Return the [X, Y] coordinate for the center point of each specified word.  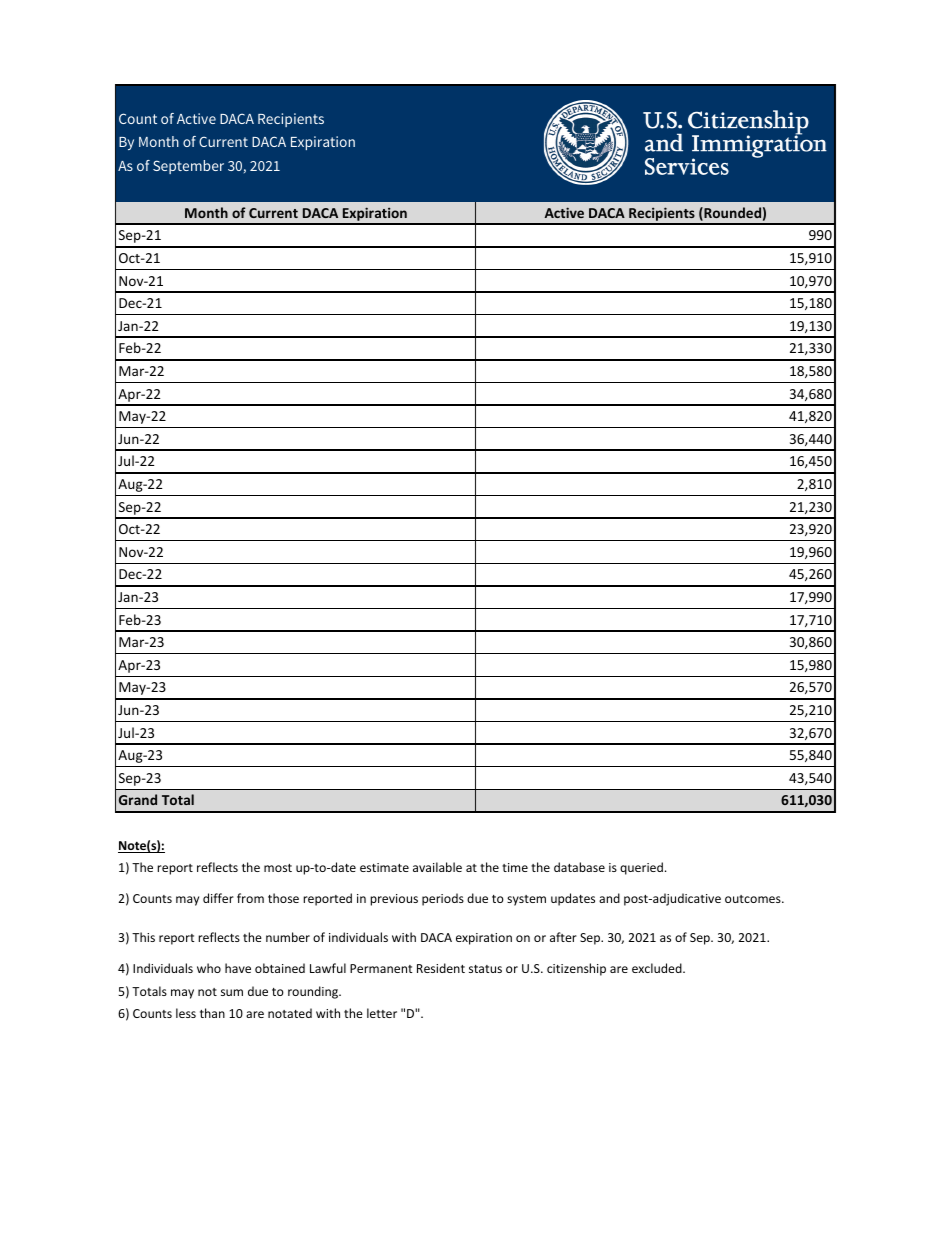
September [188, 167]
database [579, 867]
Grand [138, 799]
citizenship [576, 969]
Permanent [381, 968]
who [209, 968]
